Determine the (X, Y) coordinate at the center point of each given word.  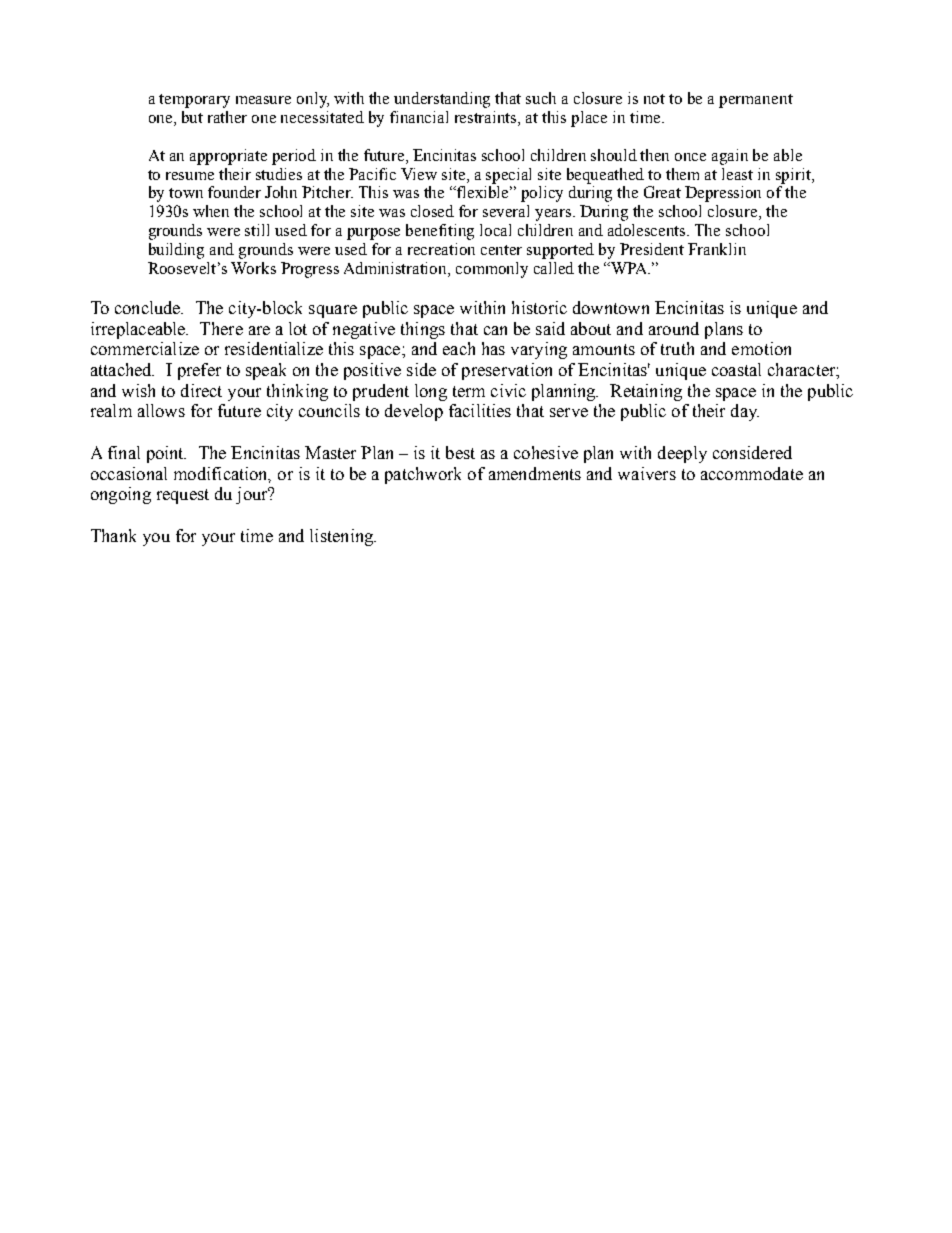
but (192, 117)
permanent (756, 101)
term (469, 391)
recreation (441, 249)
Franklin (717, 249)
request (183, 496)
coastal (736, 369)
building (176, 251)
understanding (442, 100)
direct (201, 390)
